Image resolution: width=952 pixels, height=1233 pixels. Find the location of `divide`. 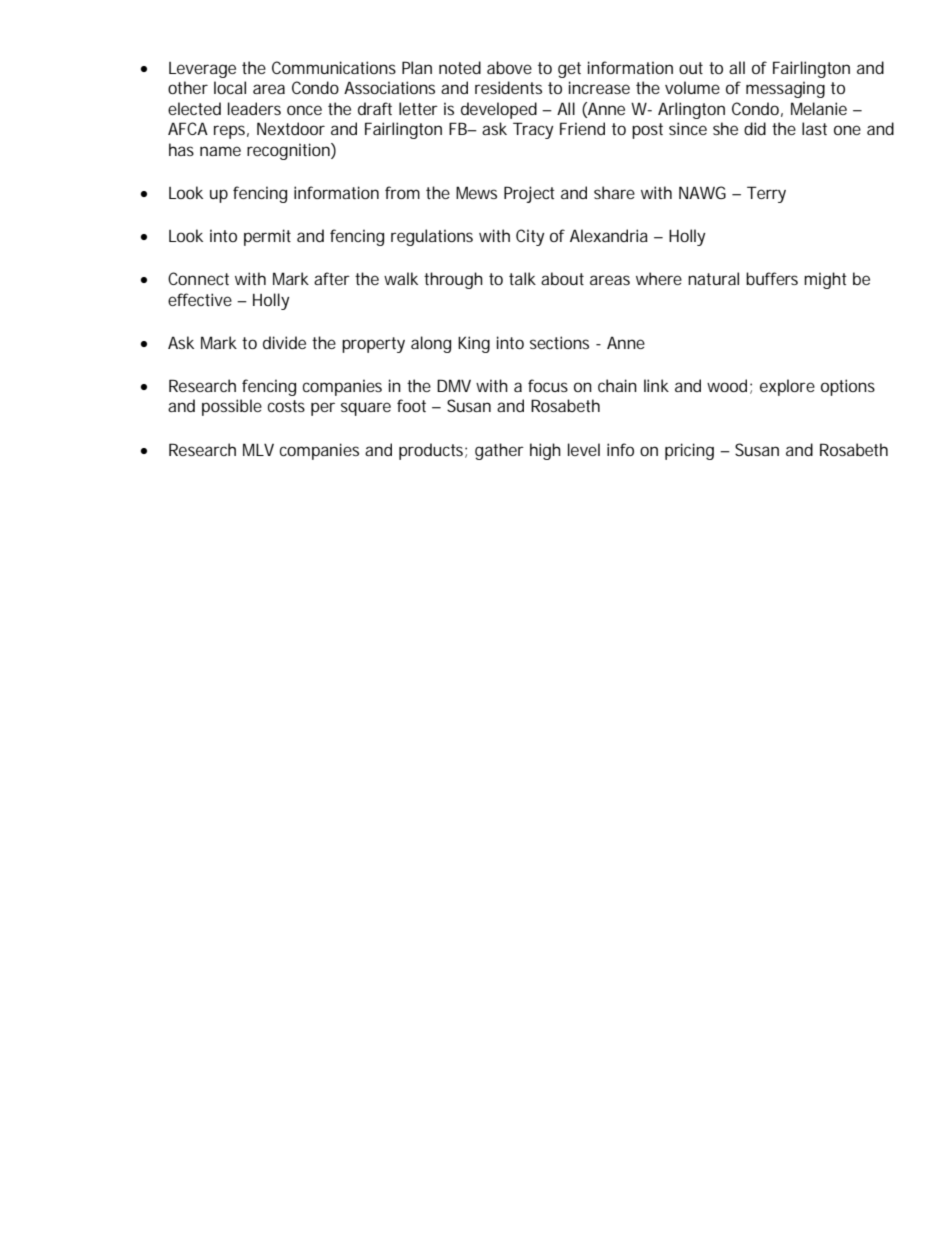

divide is located at coordinates (284, 342).
